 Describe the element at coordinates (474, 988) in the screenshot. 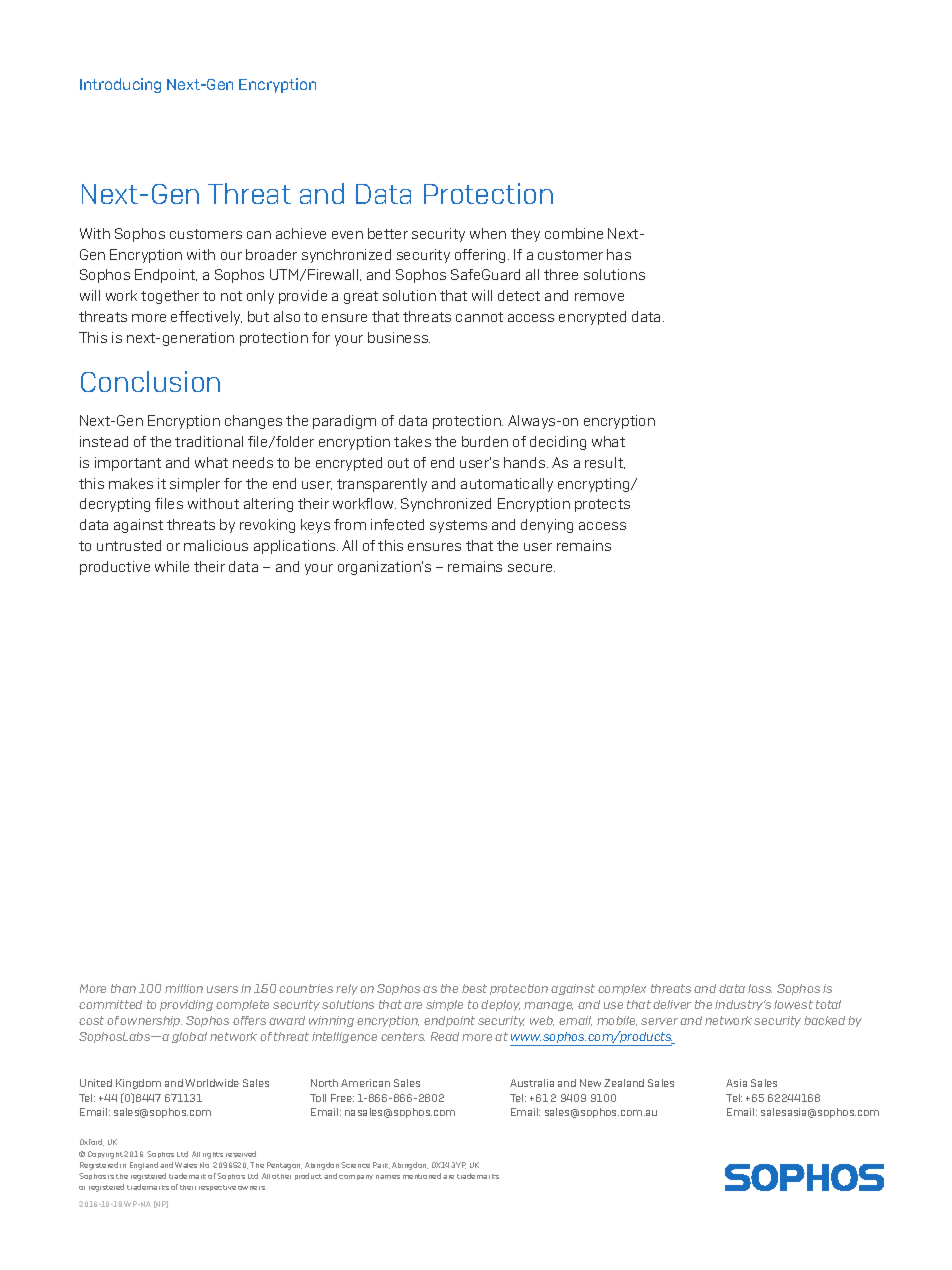

I see `best` at that location.
